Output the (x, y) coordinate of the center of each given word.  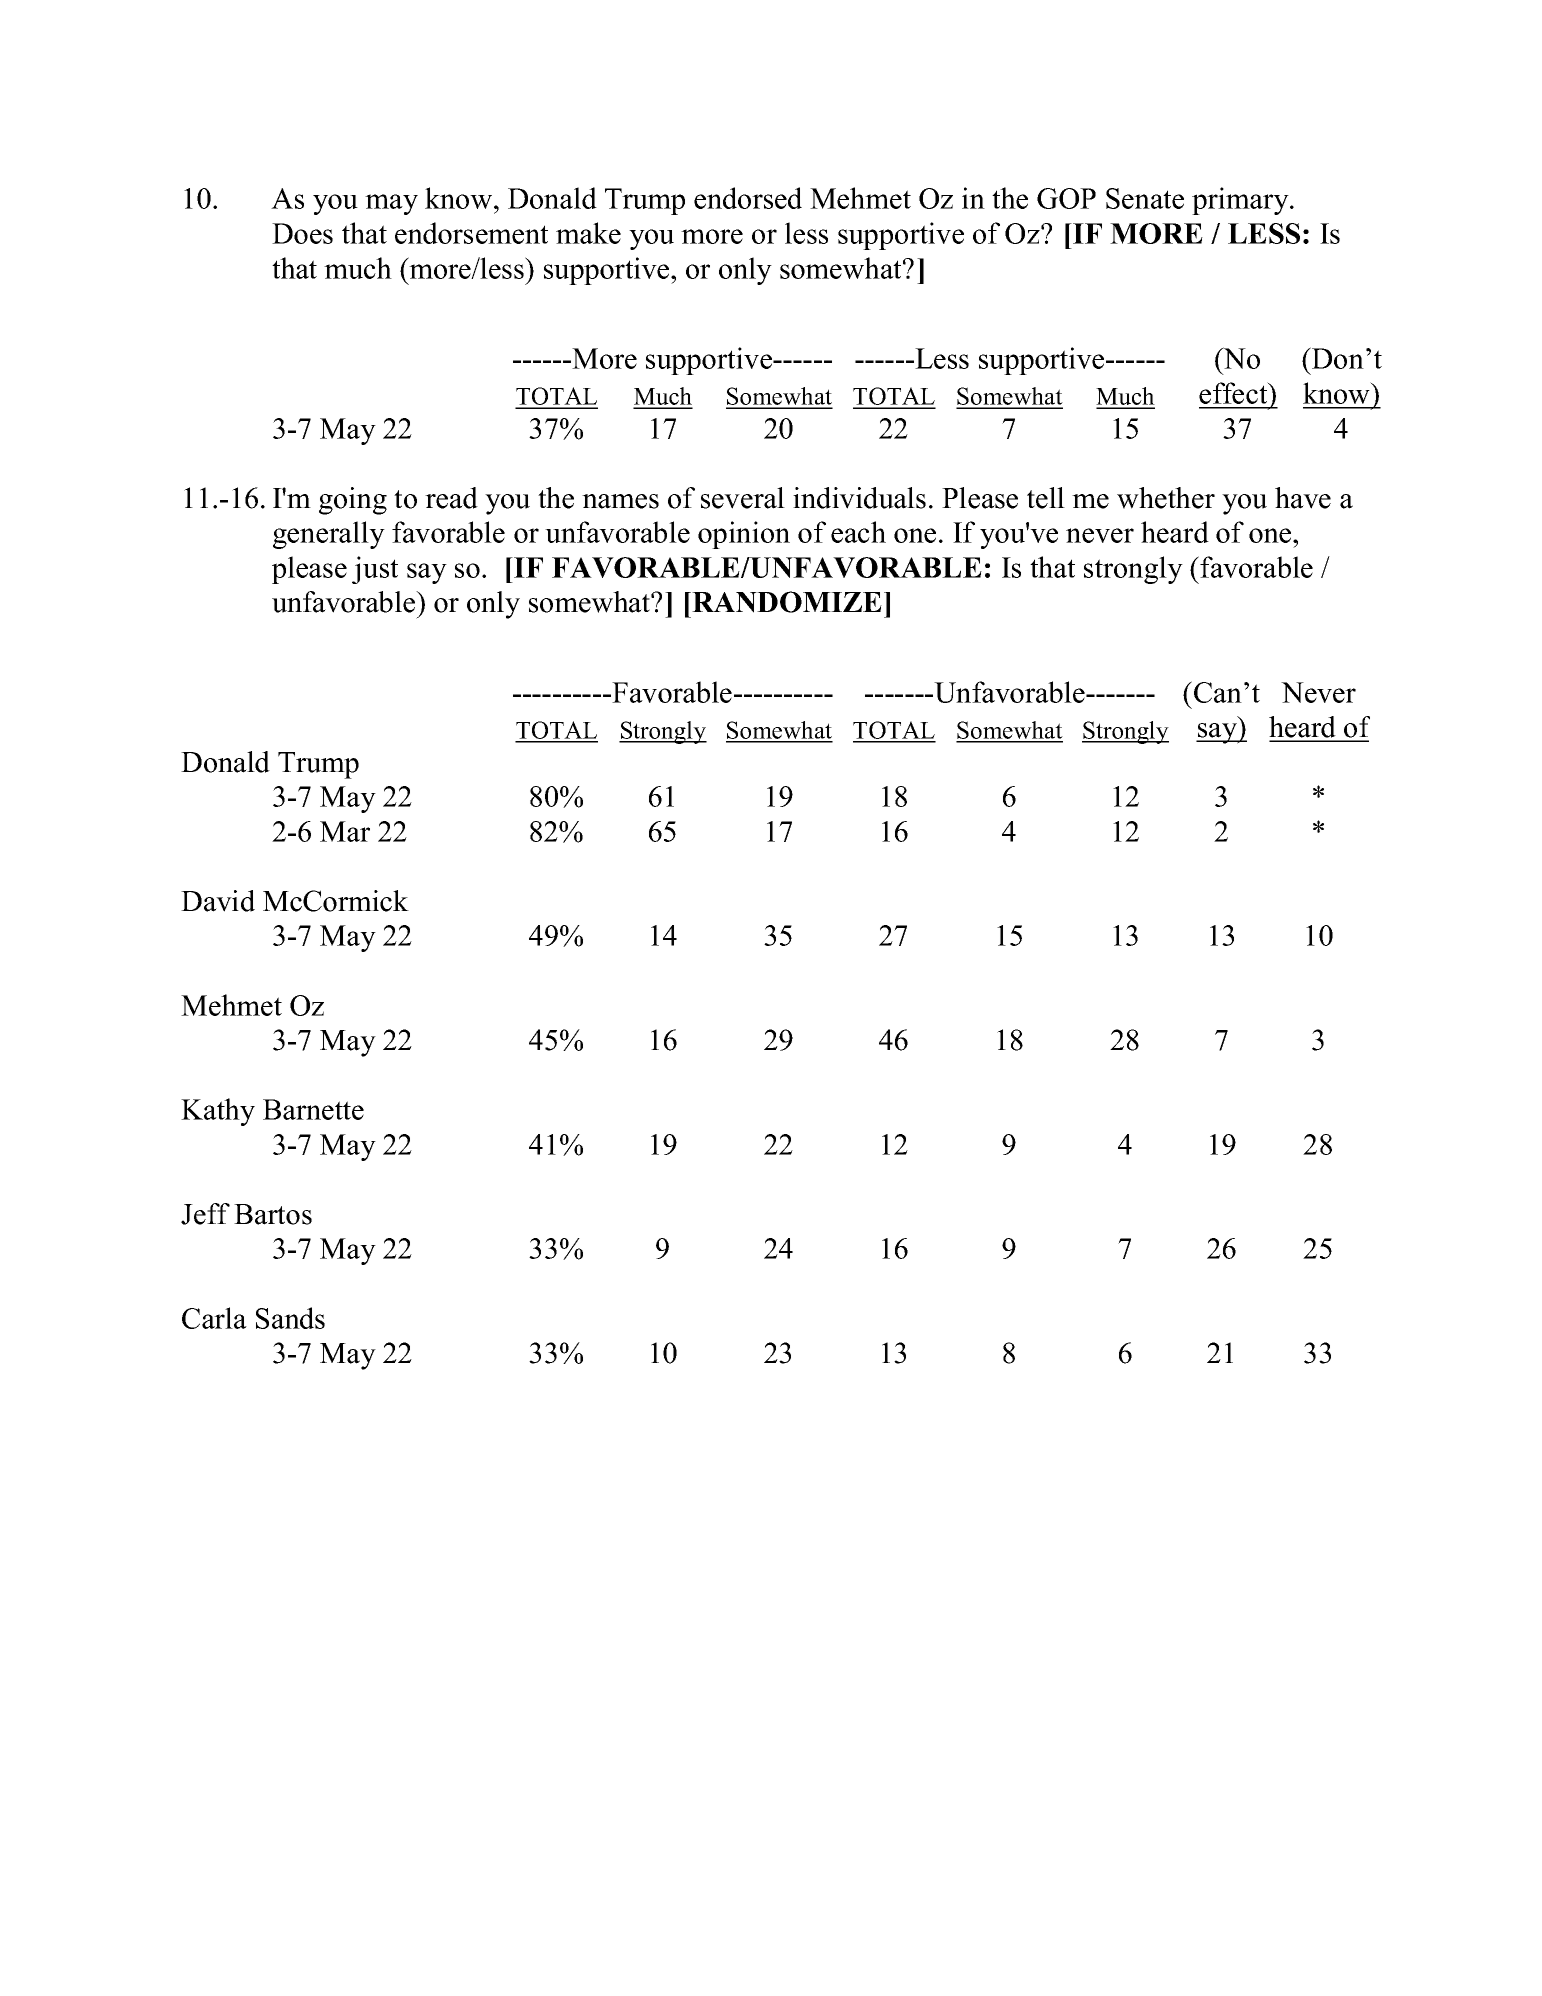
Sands (290, 1318)
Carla (214, 1318)
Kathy (218, 1112)
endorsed (748, 198)
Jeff (205, 1214)
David (218, 901)
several (743, 498)
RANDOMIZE (786, 602)
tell (1046, 498)
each (858, 532)
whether (1166, 498)
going (353, 501)
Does (302, 233)
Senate (1145, 198)
